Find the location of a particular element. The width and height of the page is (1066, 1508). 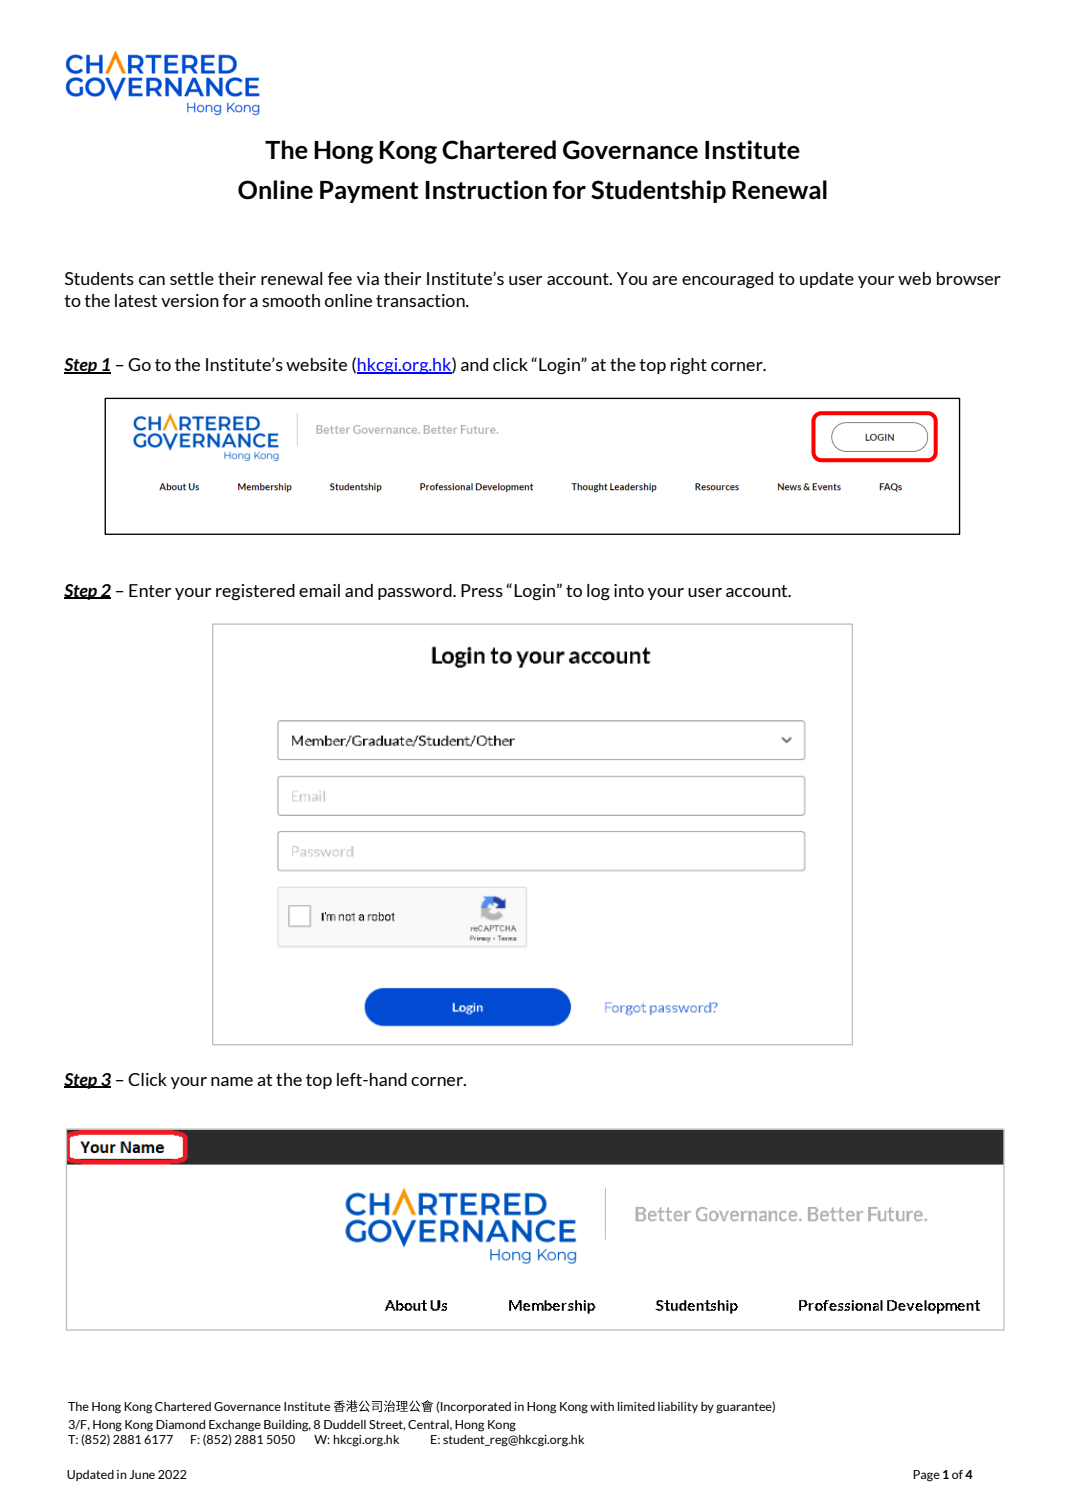

with is located at coordinates (602, 1406).
